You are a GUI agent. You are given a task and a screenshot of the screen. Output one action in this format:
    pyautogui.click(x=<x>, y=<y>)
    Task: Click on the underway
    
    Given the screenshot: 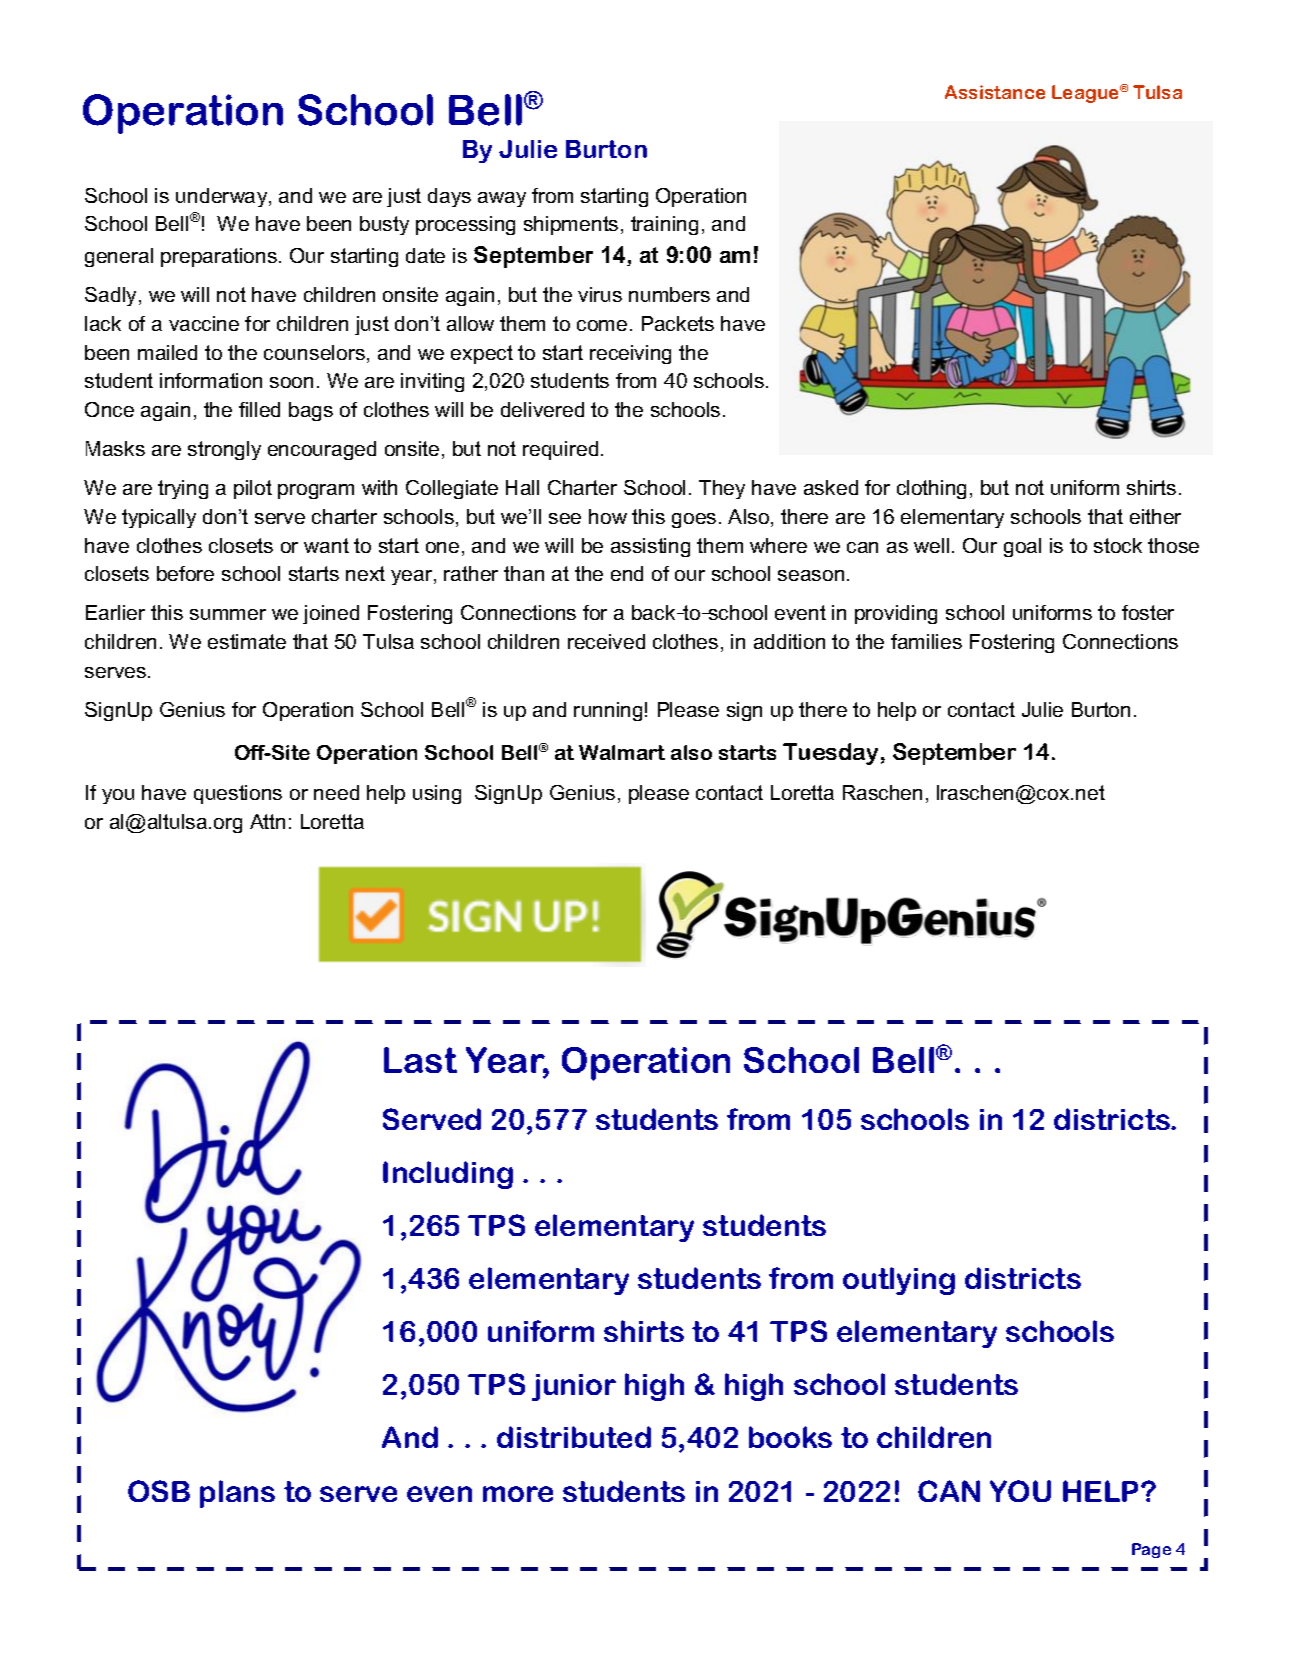 What is the action you would take?
    pyautogui.click(x=223, y=197)
